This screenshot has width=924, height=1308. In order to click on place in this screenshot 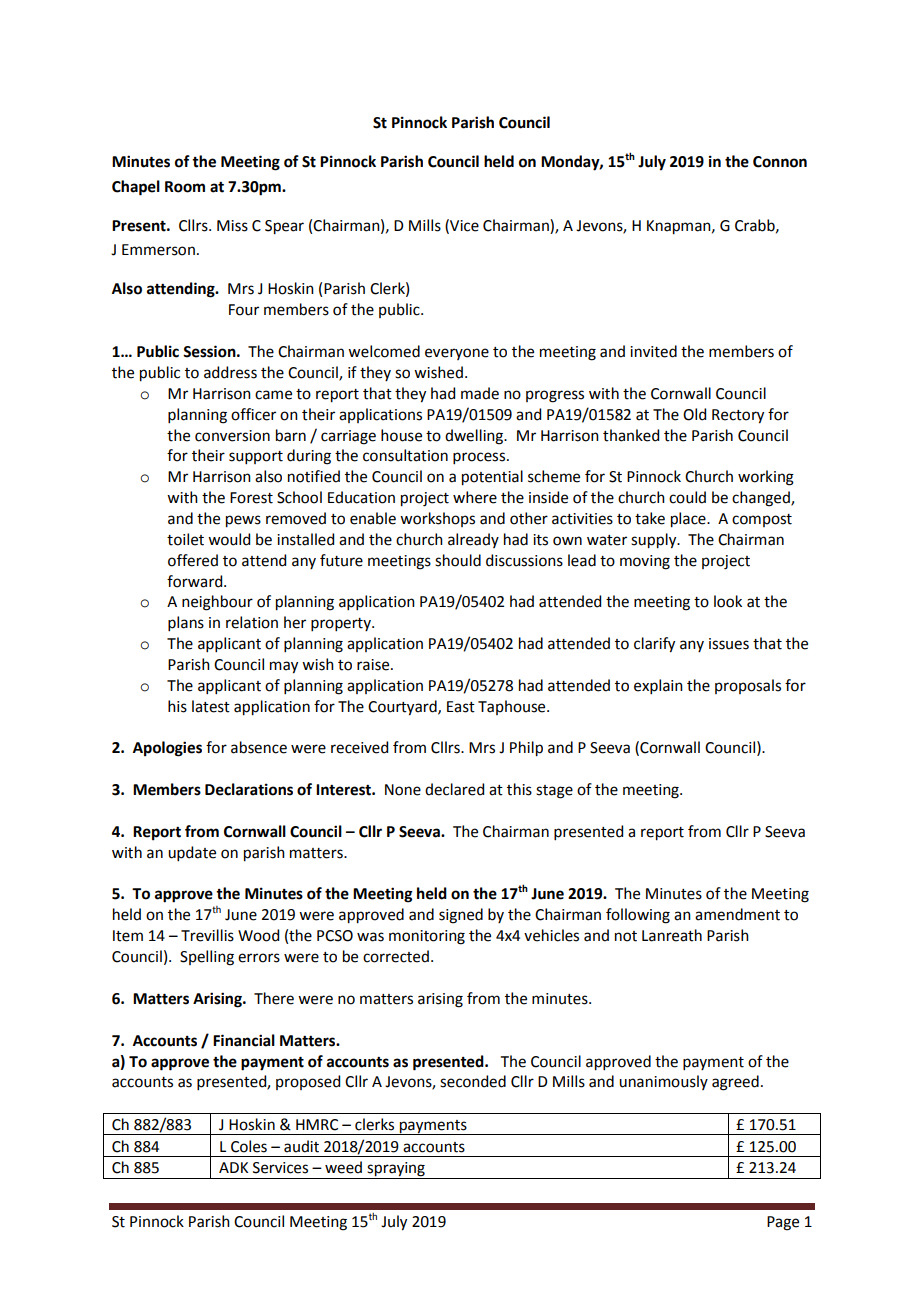, I will do `click(689, 520)`.
